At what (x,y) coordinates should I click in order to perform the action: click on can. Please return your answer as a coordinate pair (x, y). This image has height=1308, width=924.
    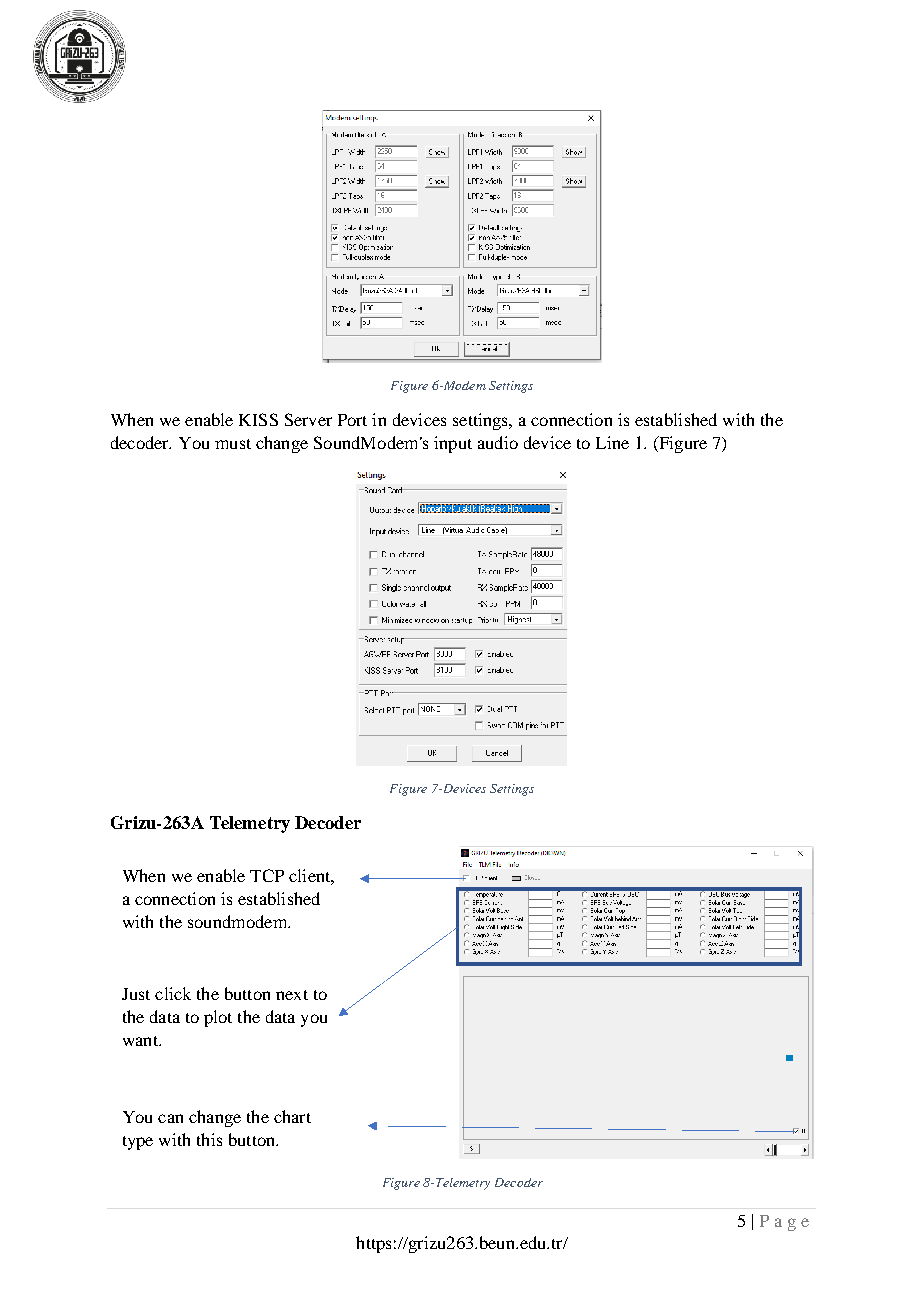
    Looking at the image, I should click on (170, 1118).
